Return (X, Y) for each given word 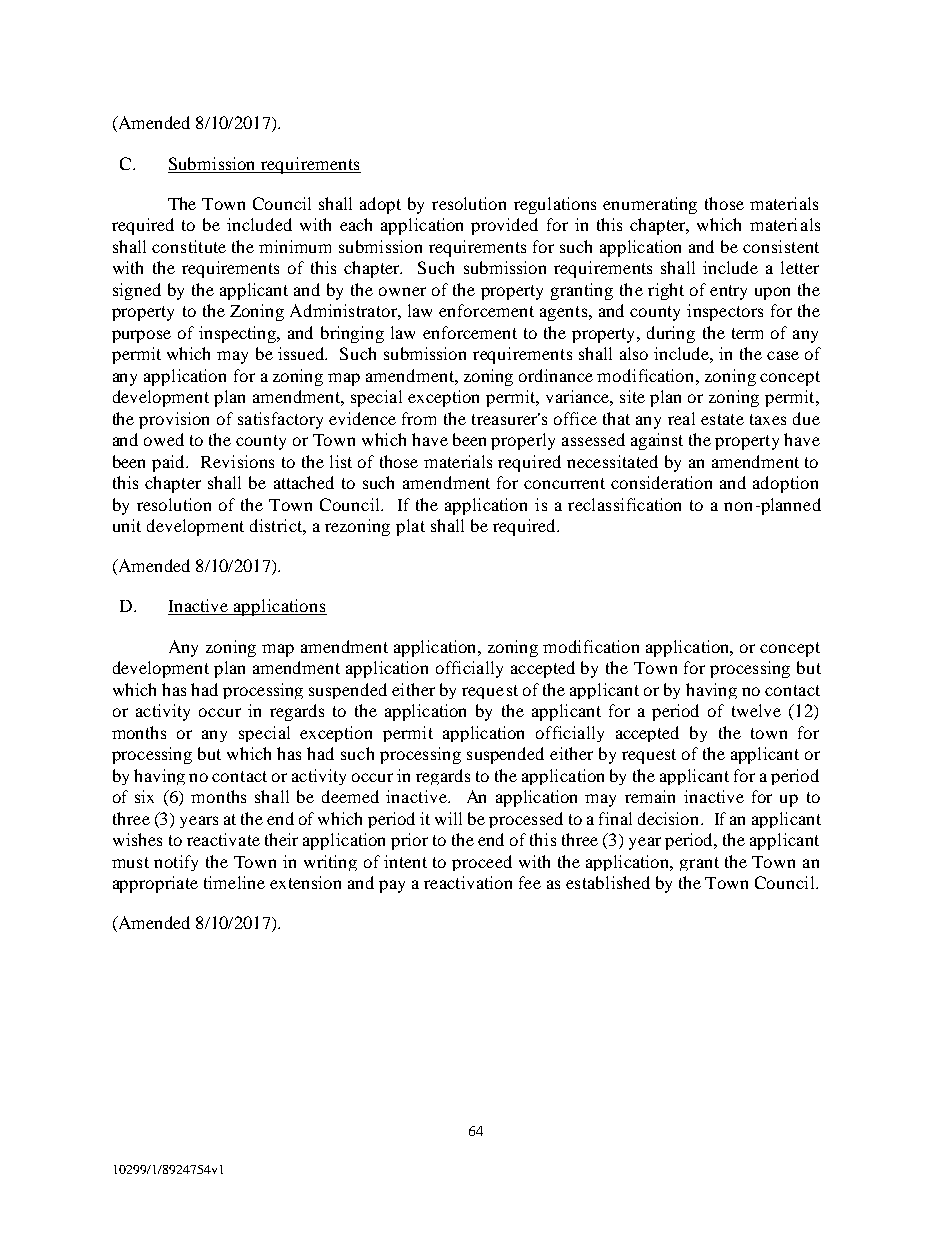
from (419, 418)
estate (722, 419)
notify (176, 863)
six (144, 796)
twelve (756, 710)
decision (670, 818)
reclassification (624, 504)
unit (127, 525)
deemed (350, 796)
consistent (781, 246)
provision (174, 420)
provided (504, 226)
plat (410, 527)
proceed (482, 863)
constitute (189, 246)
